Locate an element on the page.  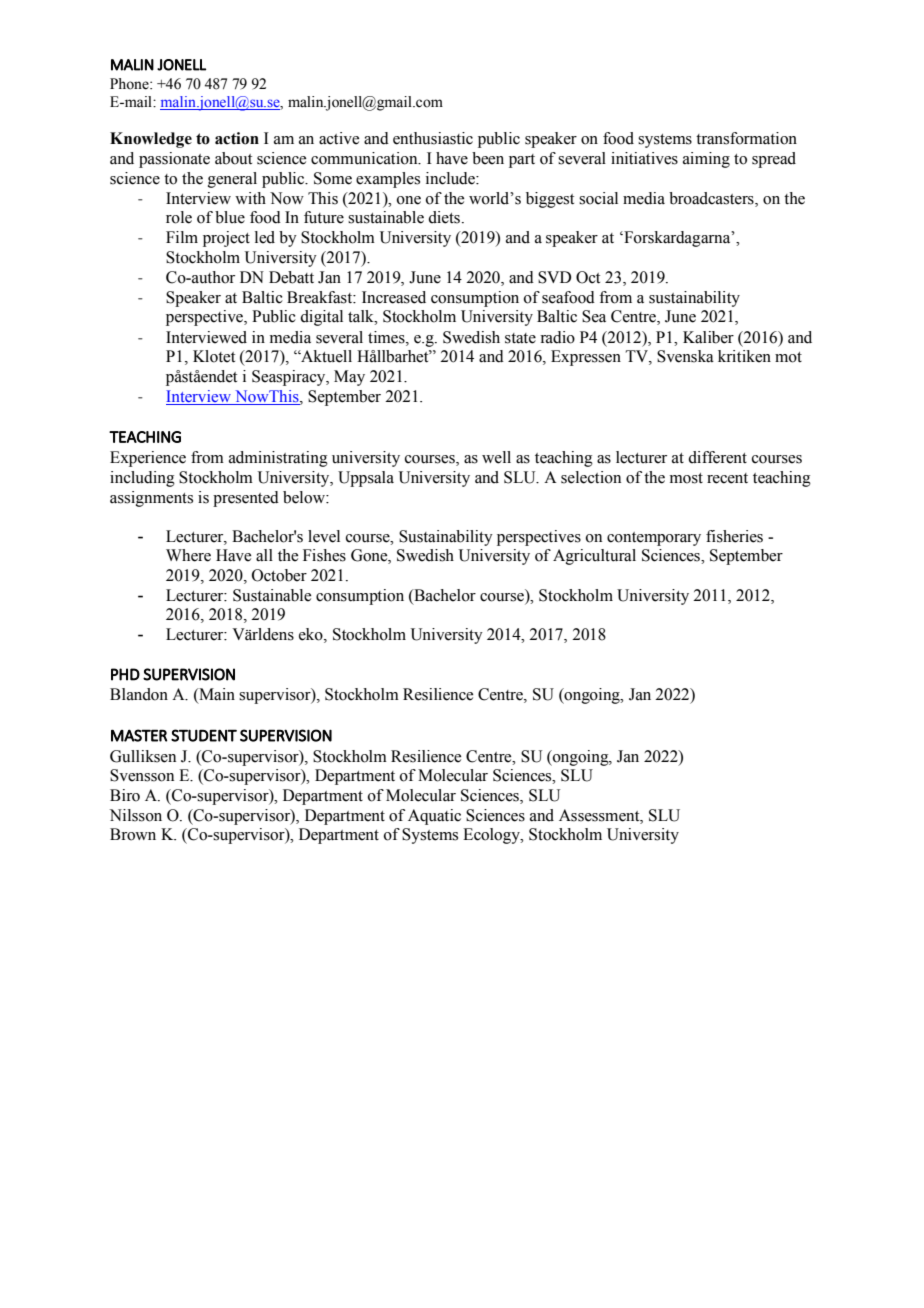
different is located at coordinates (717, 457).
